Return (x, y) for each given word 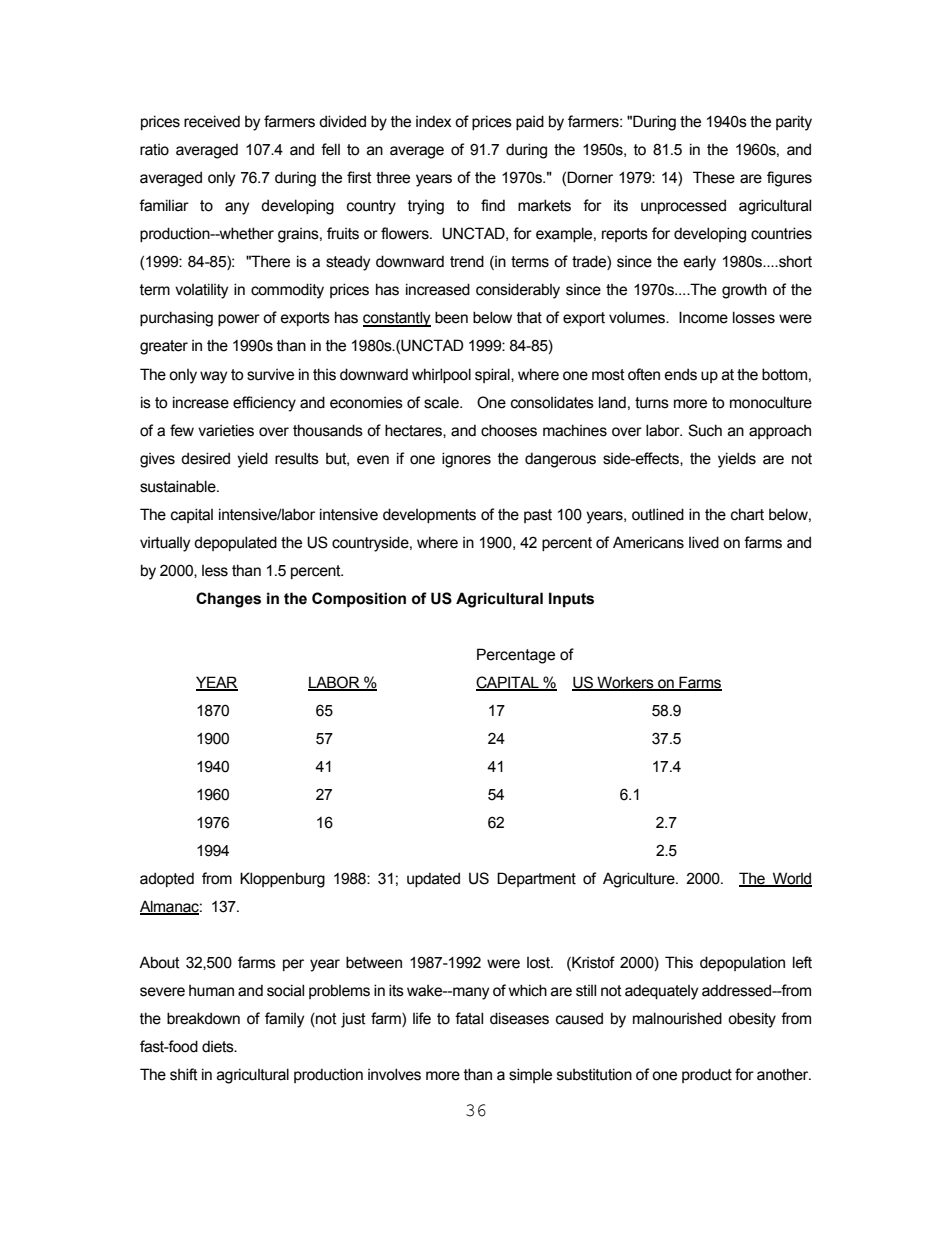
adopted (167, 879)
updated (433, 879)
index (433, 121)
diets (219, 1046)
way (213, 377)
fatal (469, 1018)
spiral (493, 375)
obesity (752, 1020)
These (714, 177)
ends (681, 374)
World (791, 879)
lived (704, 542)
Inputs (571, 599)
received (212, 121)
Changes (228, 600)
